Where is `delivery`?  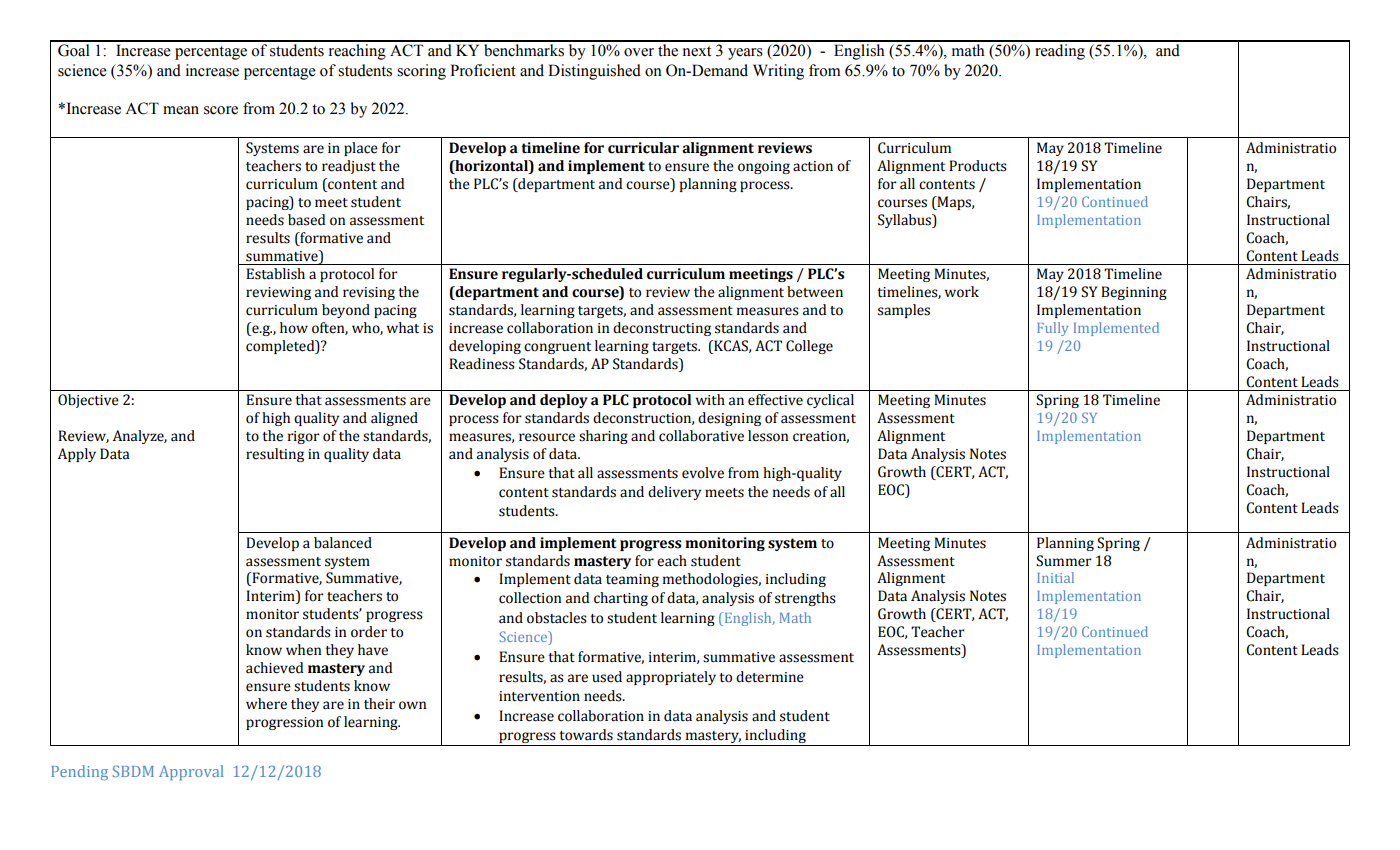 delivery is located at coordinates (674, 493).
